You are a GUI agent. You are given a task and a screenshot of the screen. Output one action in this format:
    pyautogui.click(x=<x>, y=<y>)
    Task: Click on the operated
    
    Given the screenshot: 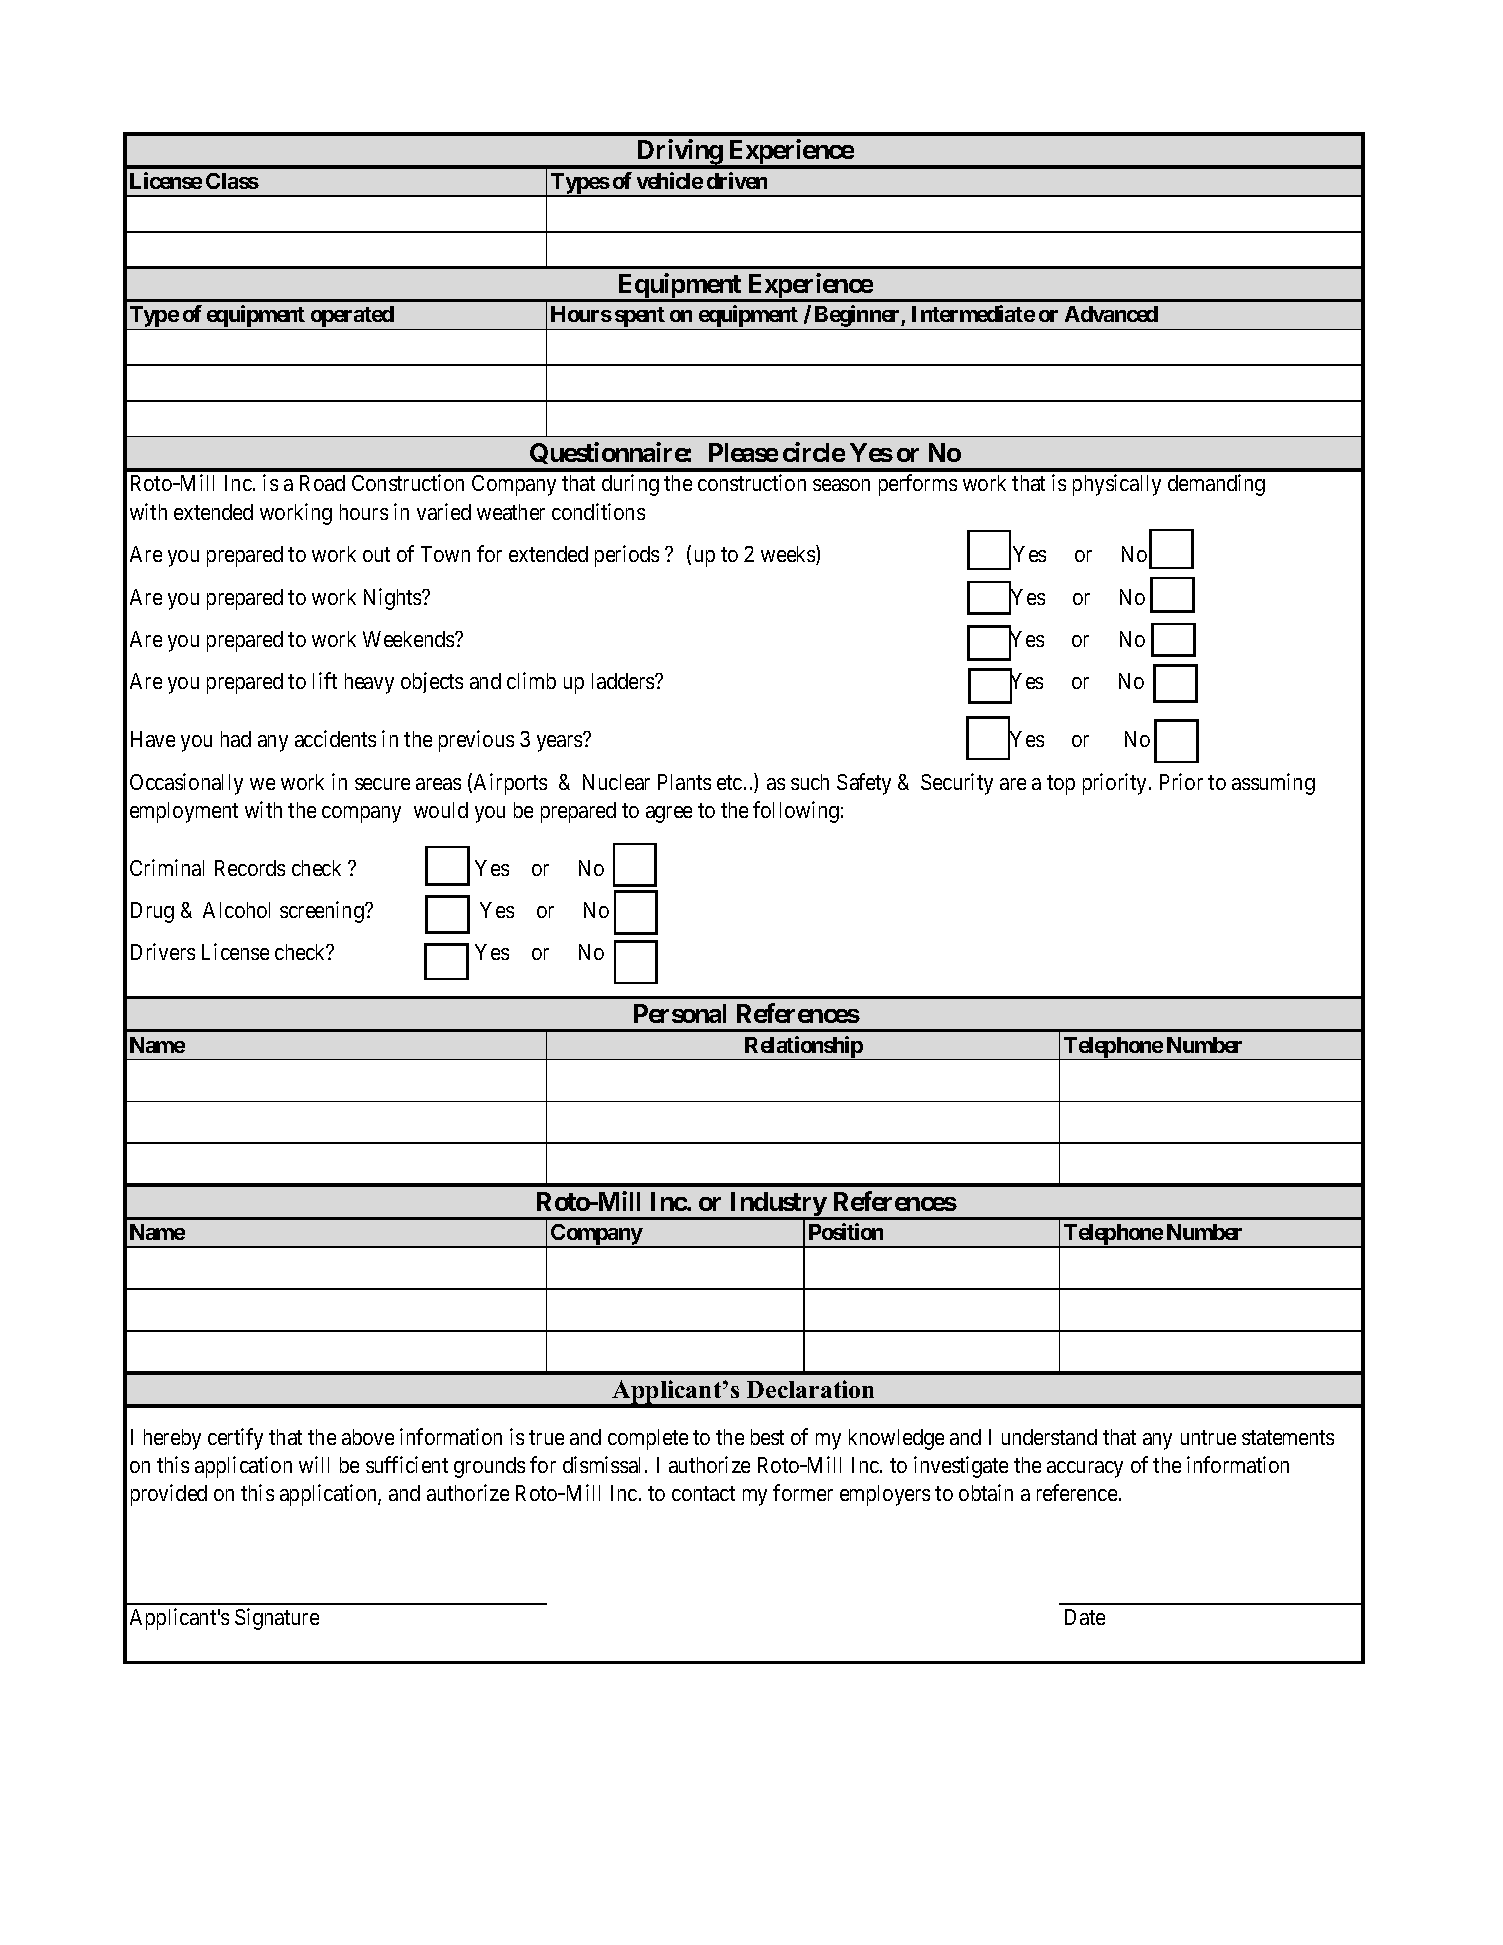 What is the action you would take?
    pyautogui.click(x=352, y=318)
